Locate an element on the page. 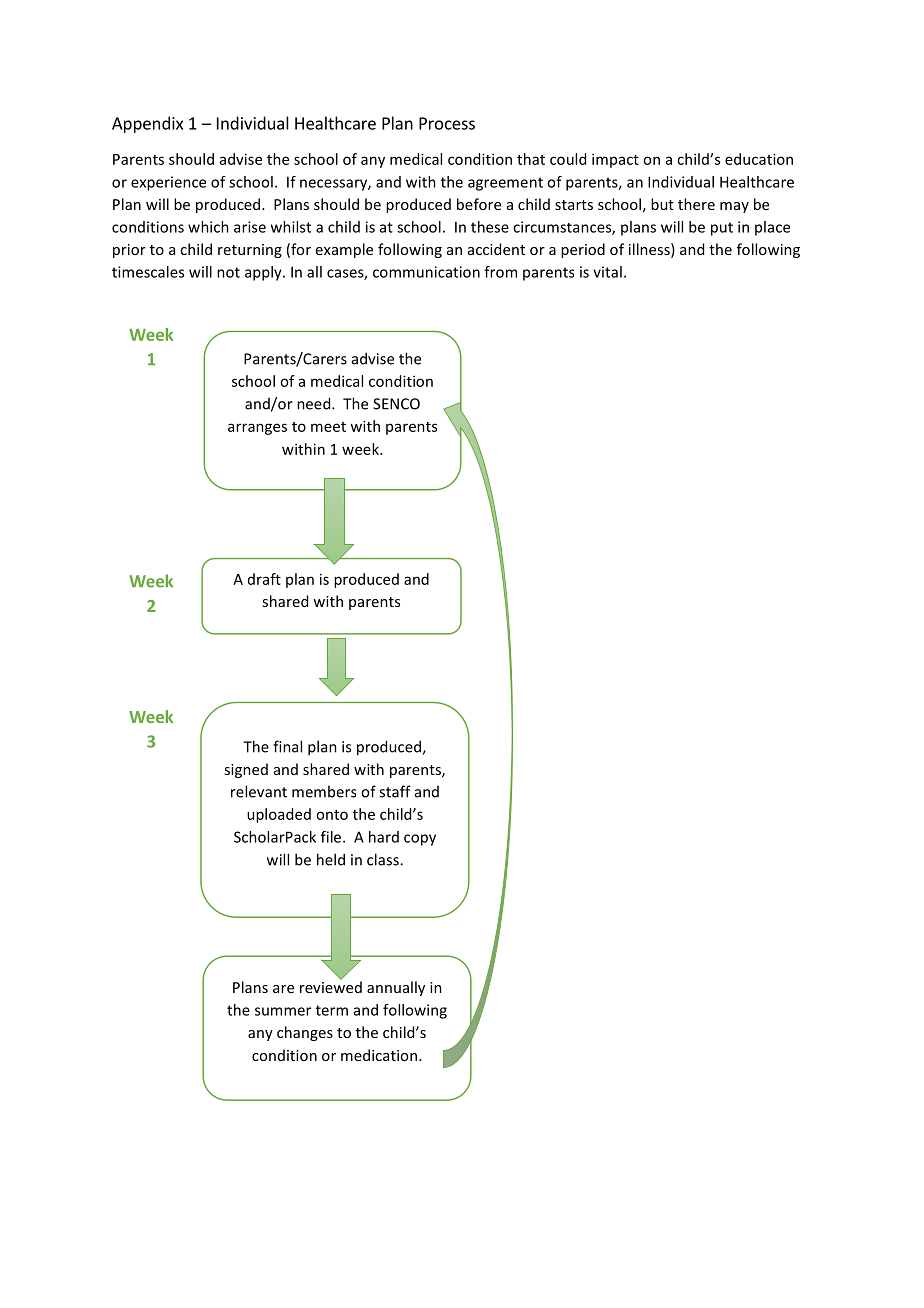 This page has height=1308, width=924. medication is located at coordinates (379, 1055).
